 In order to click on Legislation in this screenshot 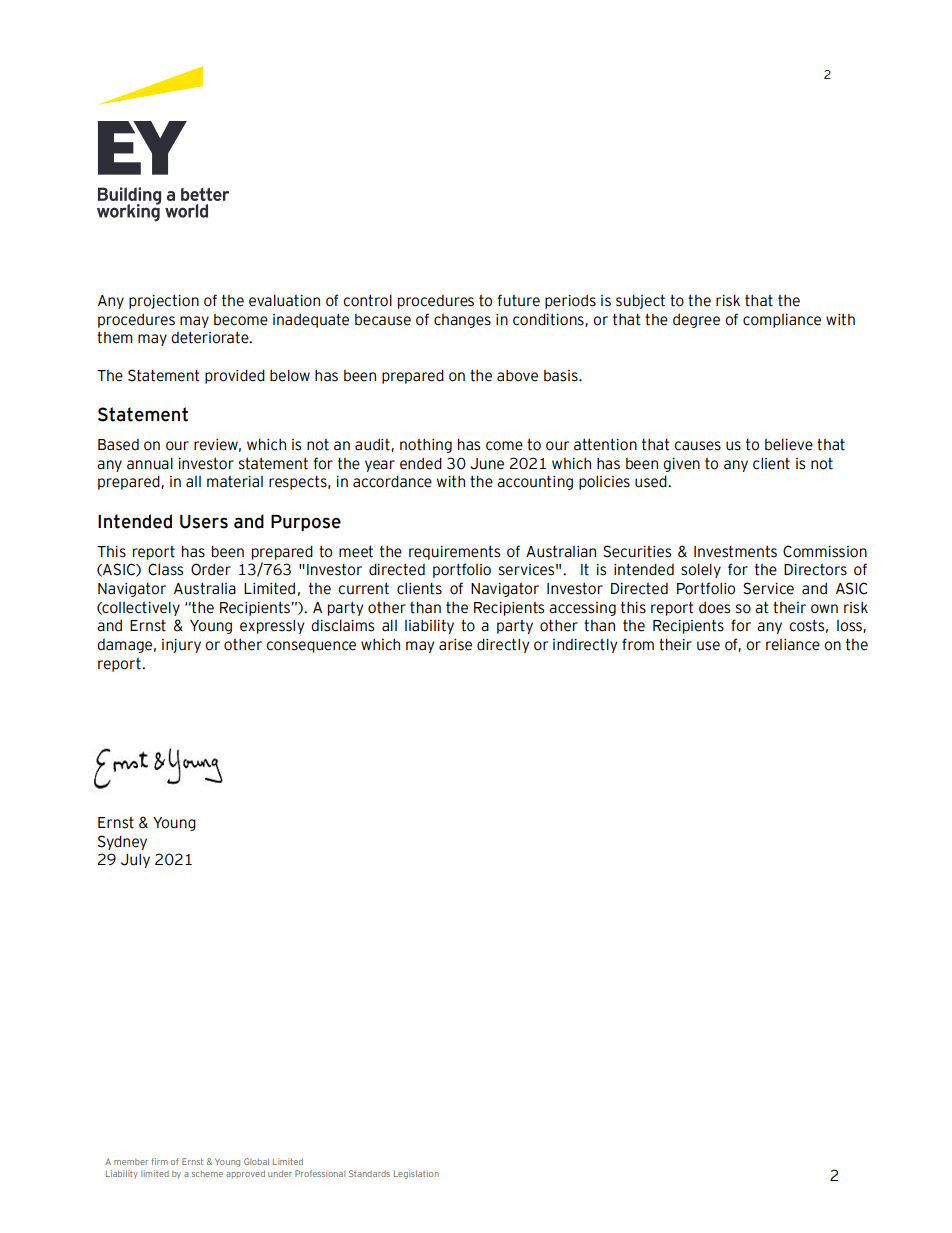, I will do `click(416, 1174)`.
